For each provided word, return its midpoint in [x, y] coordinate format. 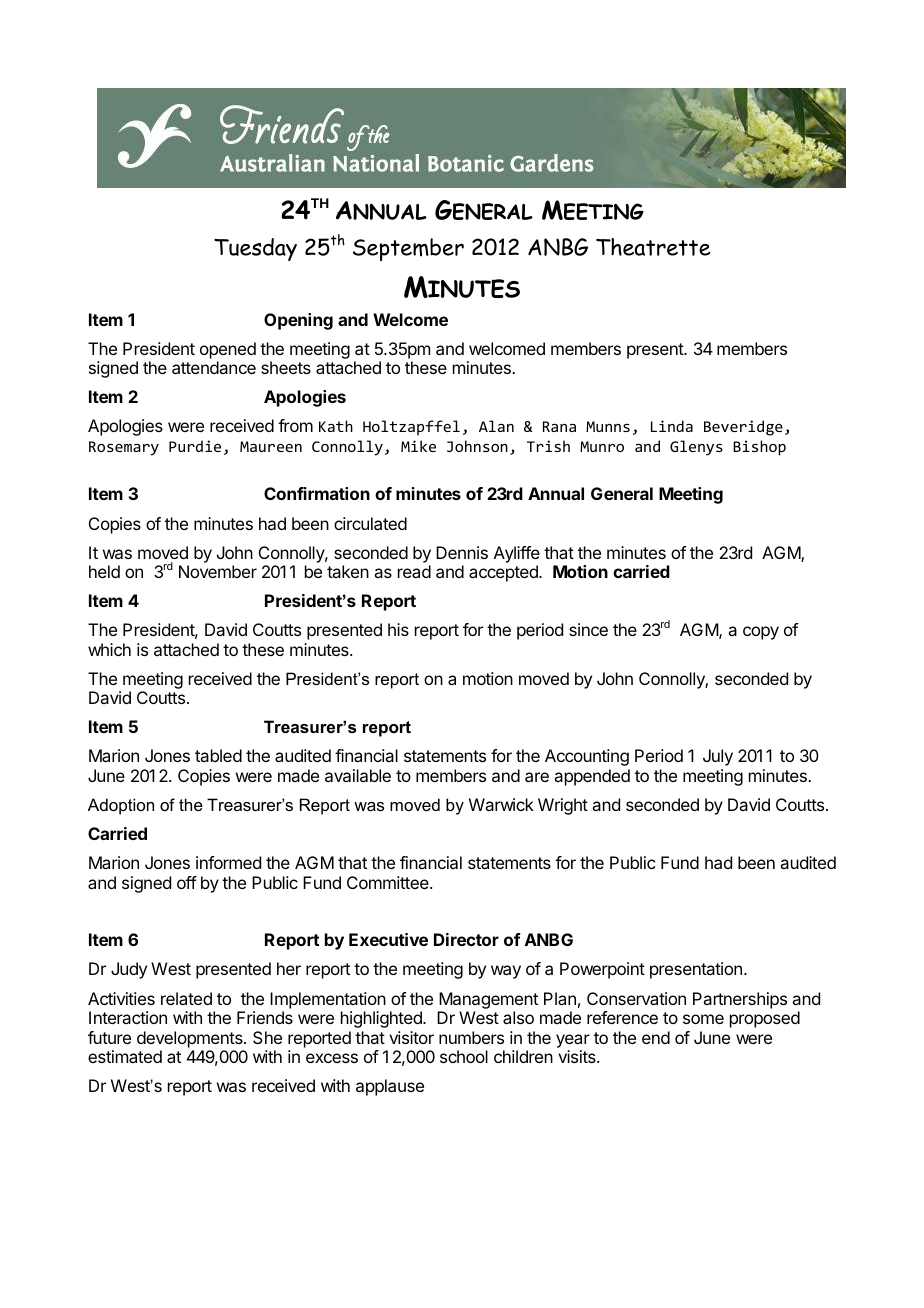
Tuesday [255, 249]
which [109, 649]
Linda [672, 426]
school [464, 1056]
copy [761, 633]
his [398, 629]
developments [191, 1039]
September [408, 249]
